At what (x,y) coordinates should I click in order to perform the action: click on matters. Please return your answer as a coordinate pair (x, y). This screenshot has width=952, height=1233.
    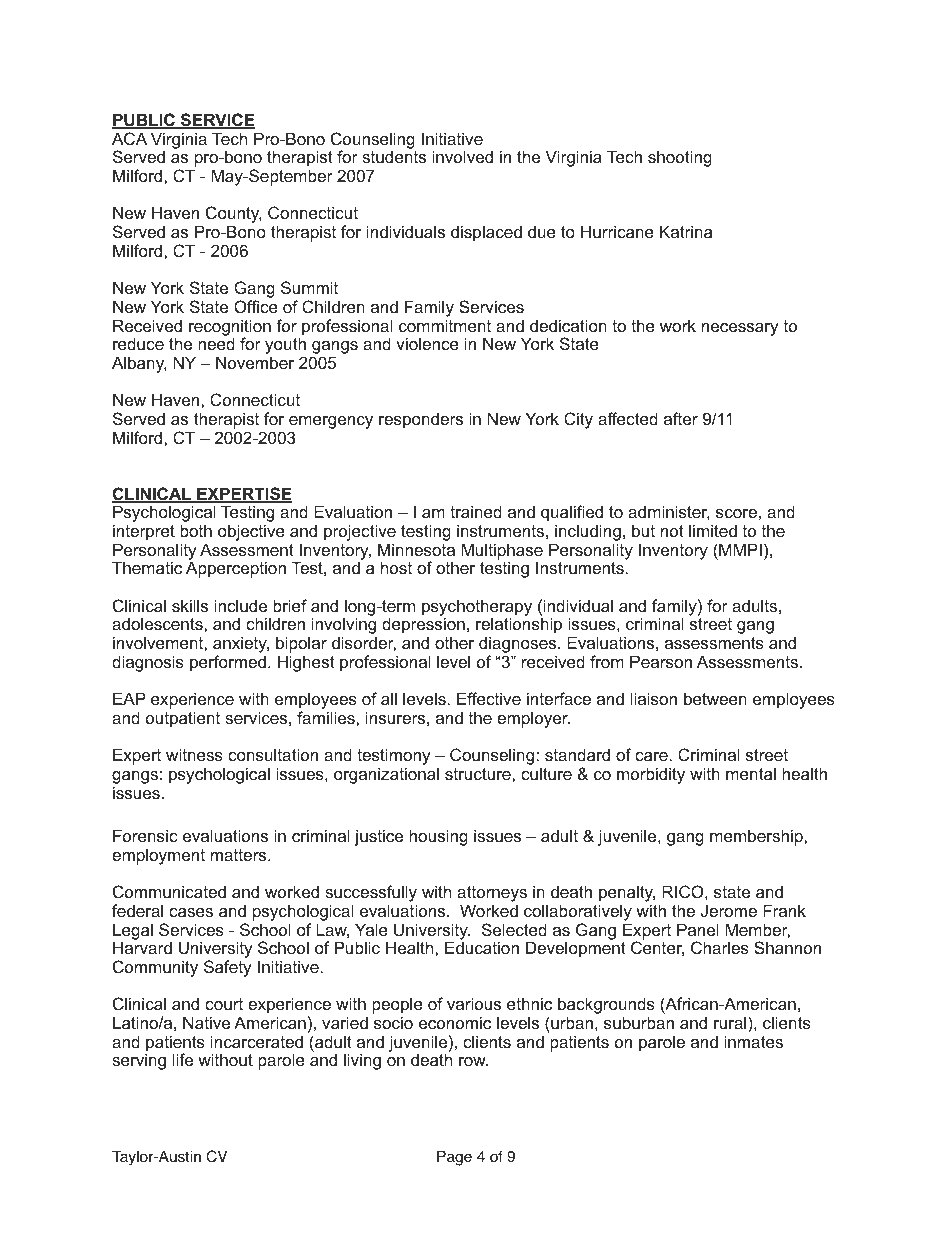
    Looking at the image, I should click on (240, 855).
